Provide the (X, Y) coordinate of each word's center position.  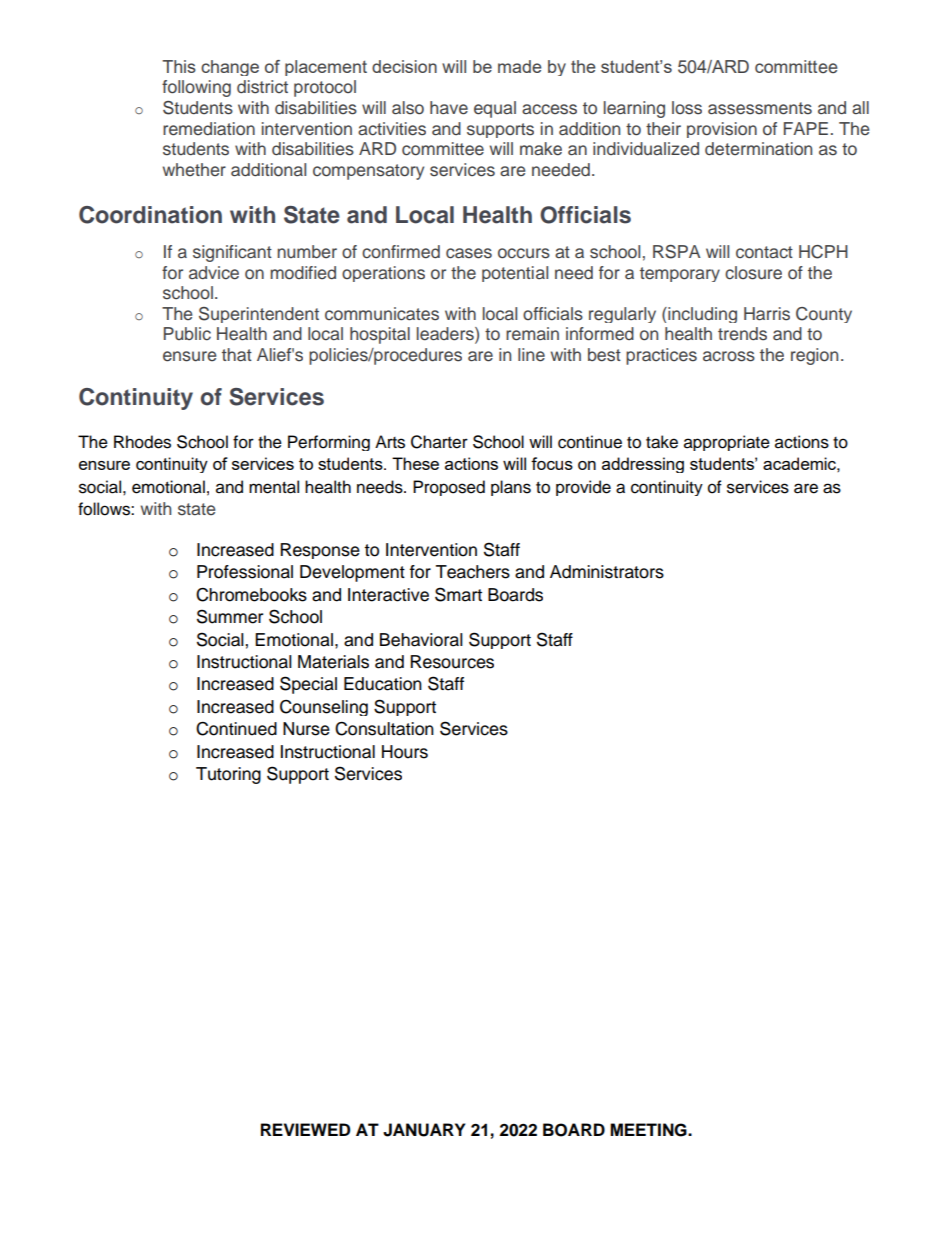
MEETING (649, 1130)
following (196, 88)
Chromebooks (251, 595)
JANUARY (424, 1130)
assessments (760, 108)
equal (495, 109)
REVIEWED (305, 1129)
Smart (458, 594)
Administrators (607, 572)
